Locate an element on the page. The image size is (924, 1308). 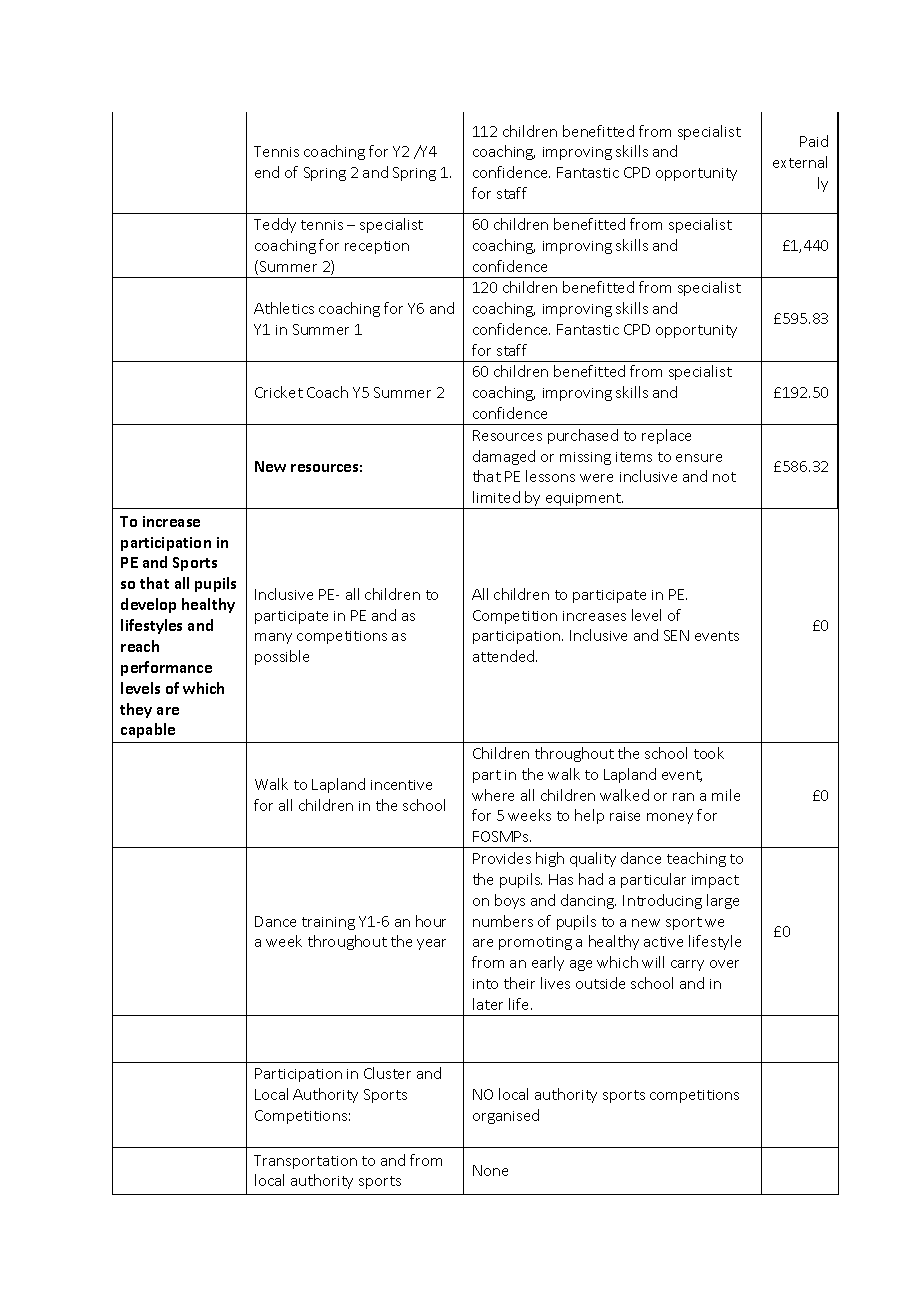
Teddy is located at coordinates (275, 225).
